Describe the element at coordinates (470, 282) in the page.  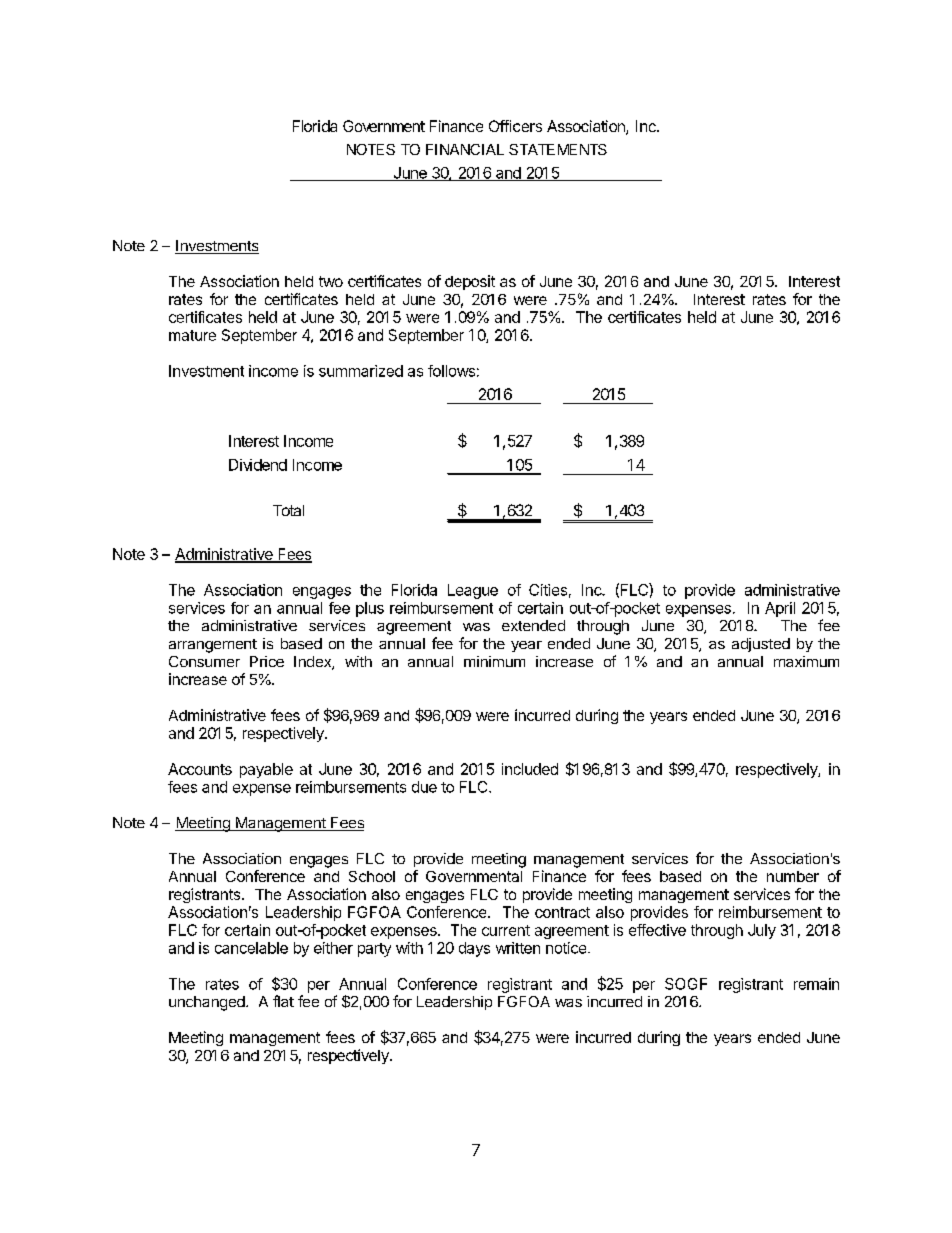
I see `deposit` at that location.
